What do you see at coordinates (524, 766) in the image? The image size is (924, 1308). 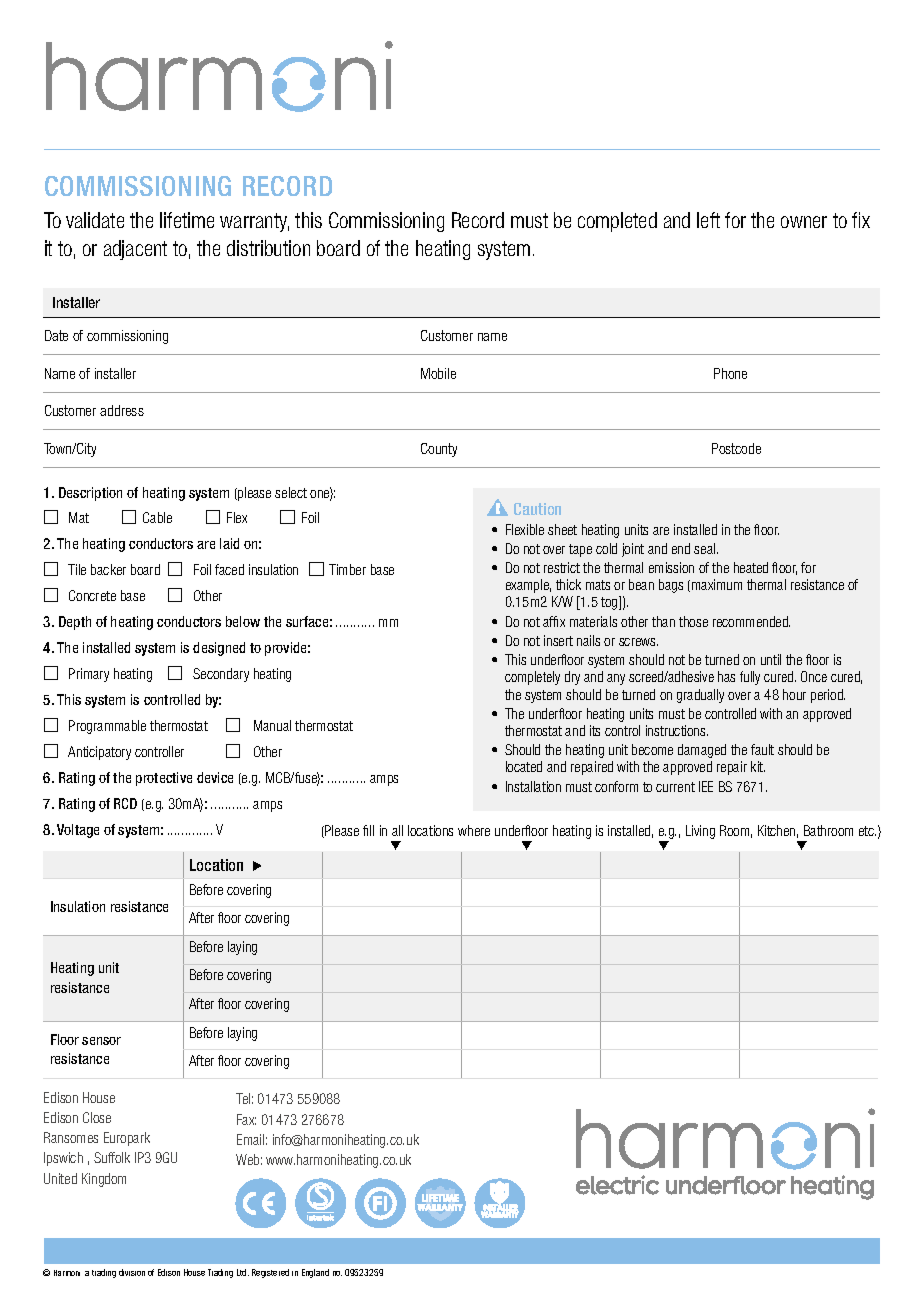 I see `located` at bounding box center [524, 766].
